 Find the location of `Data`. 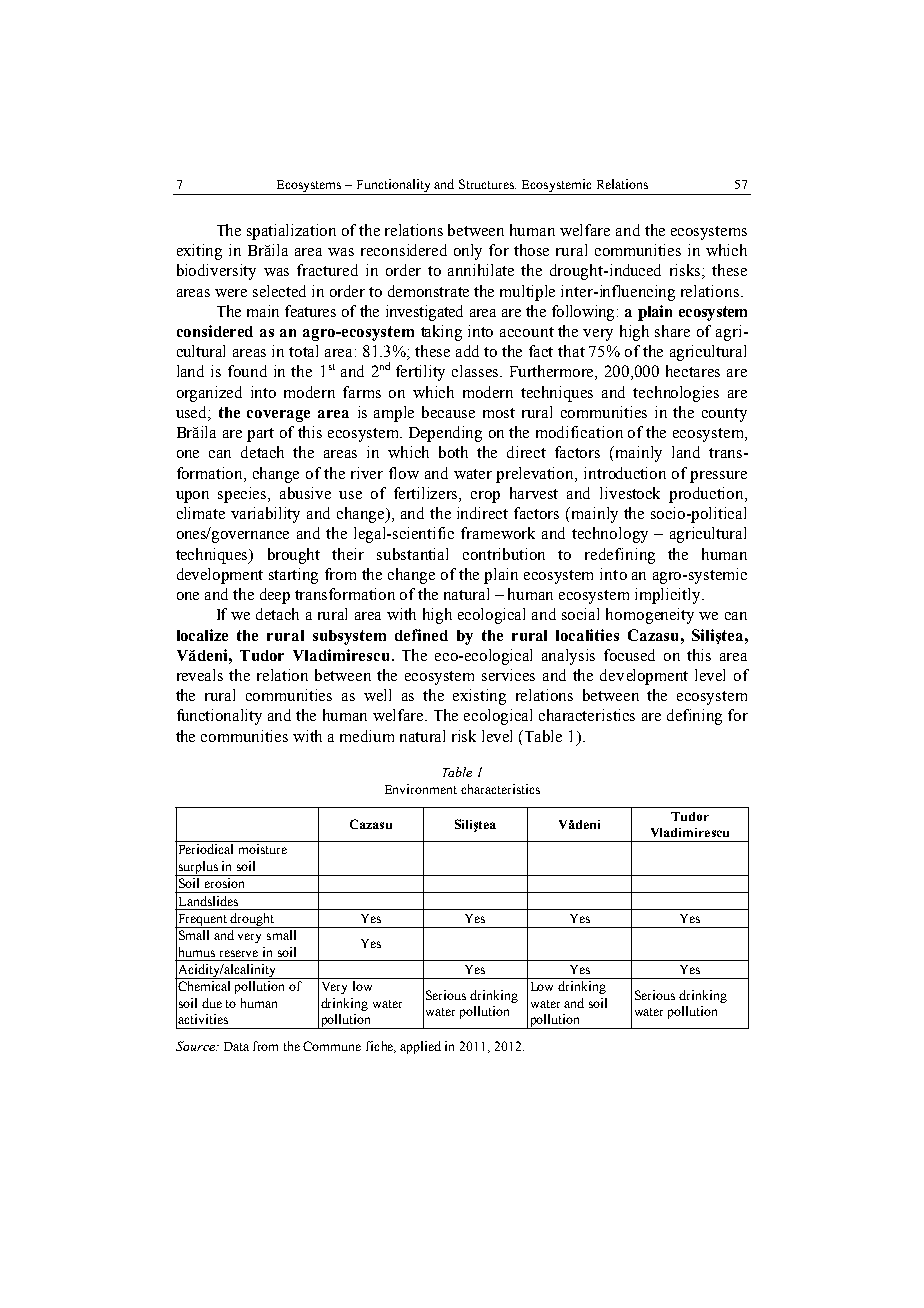

Data is located at coordinates (236, 1046).
